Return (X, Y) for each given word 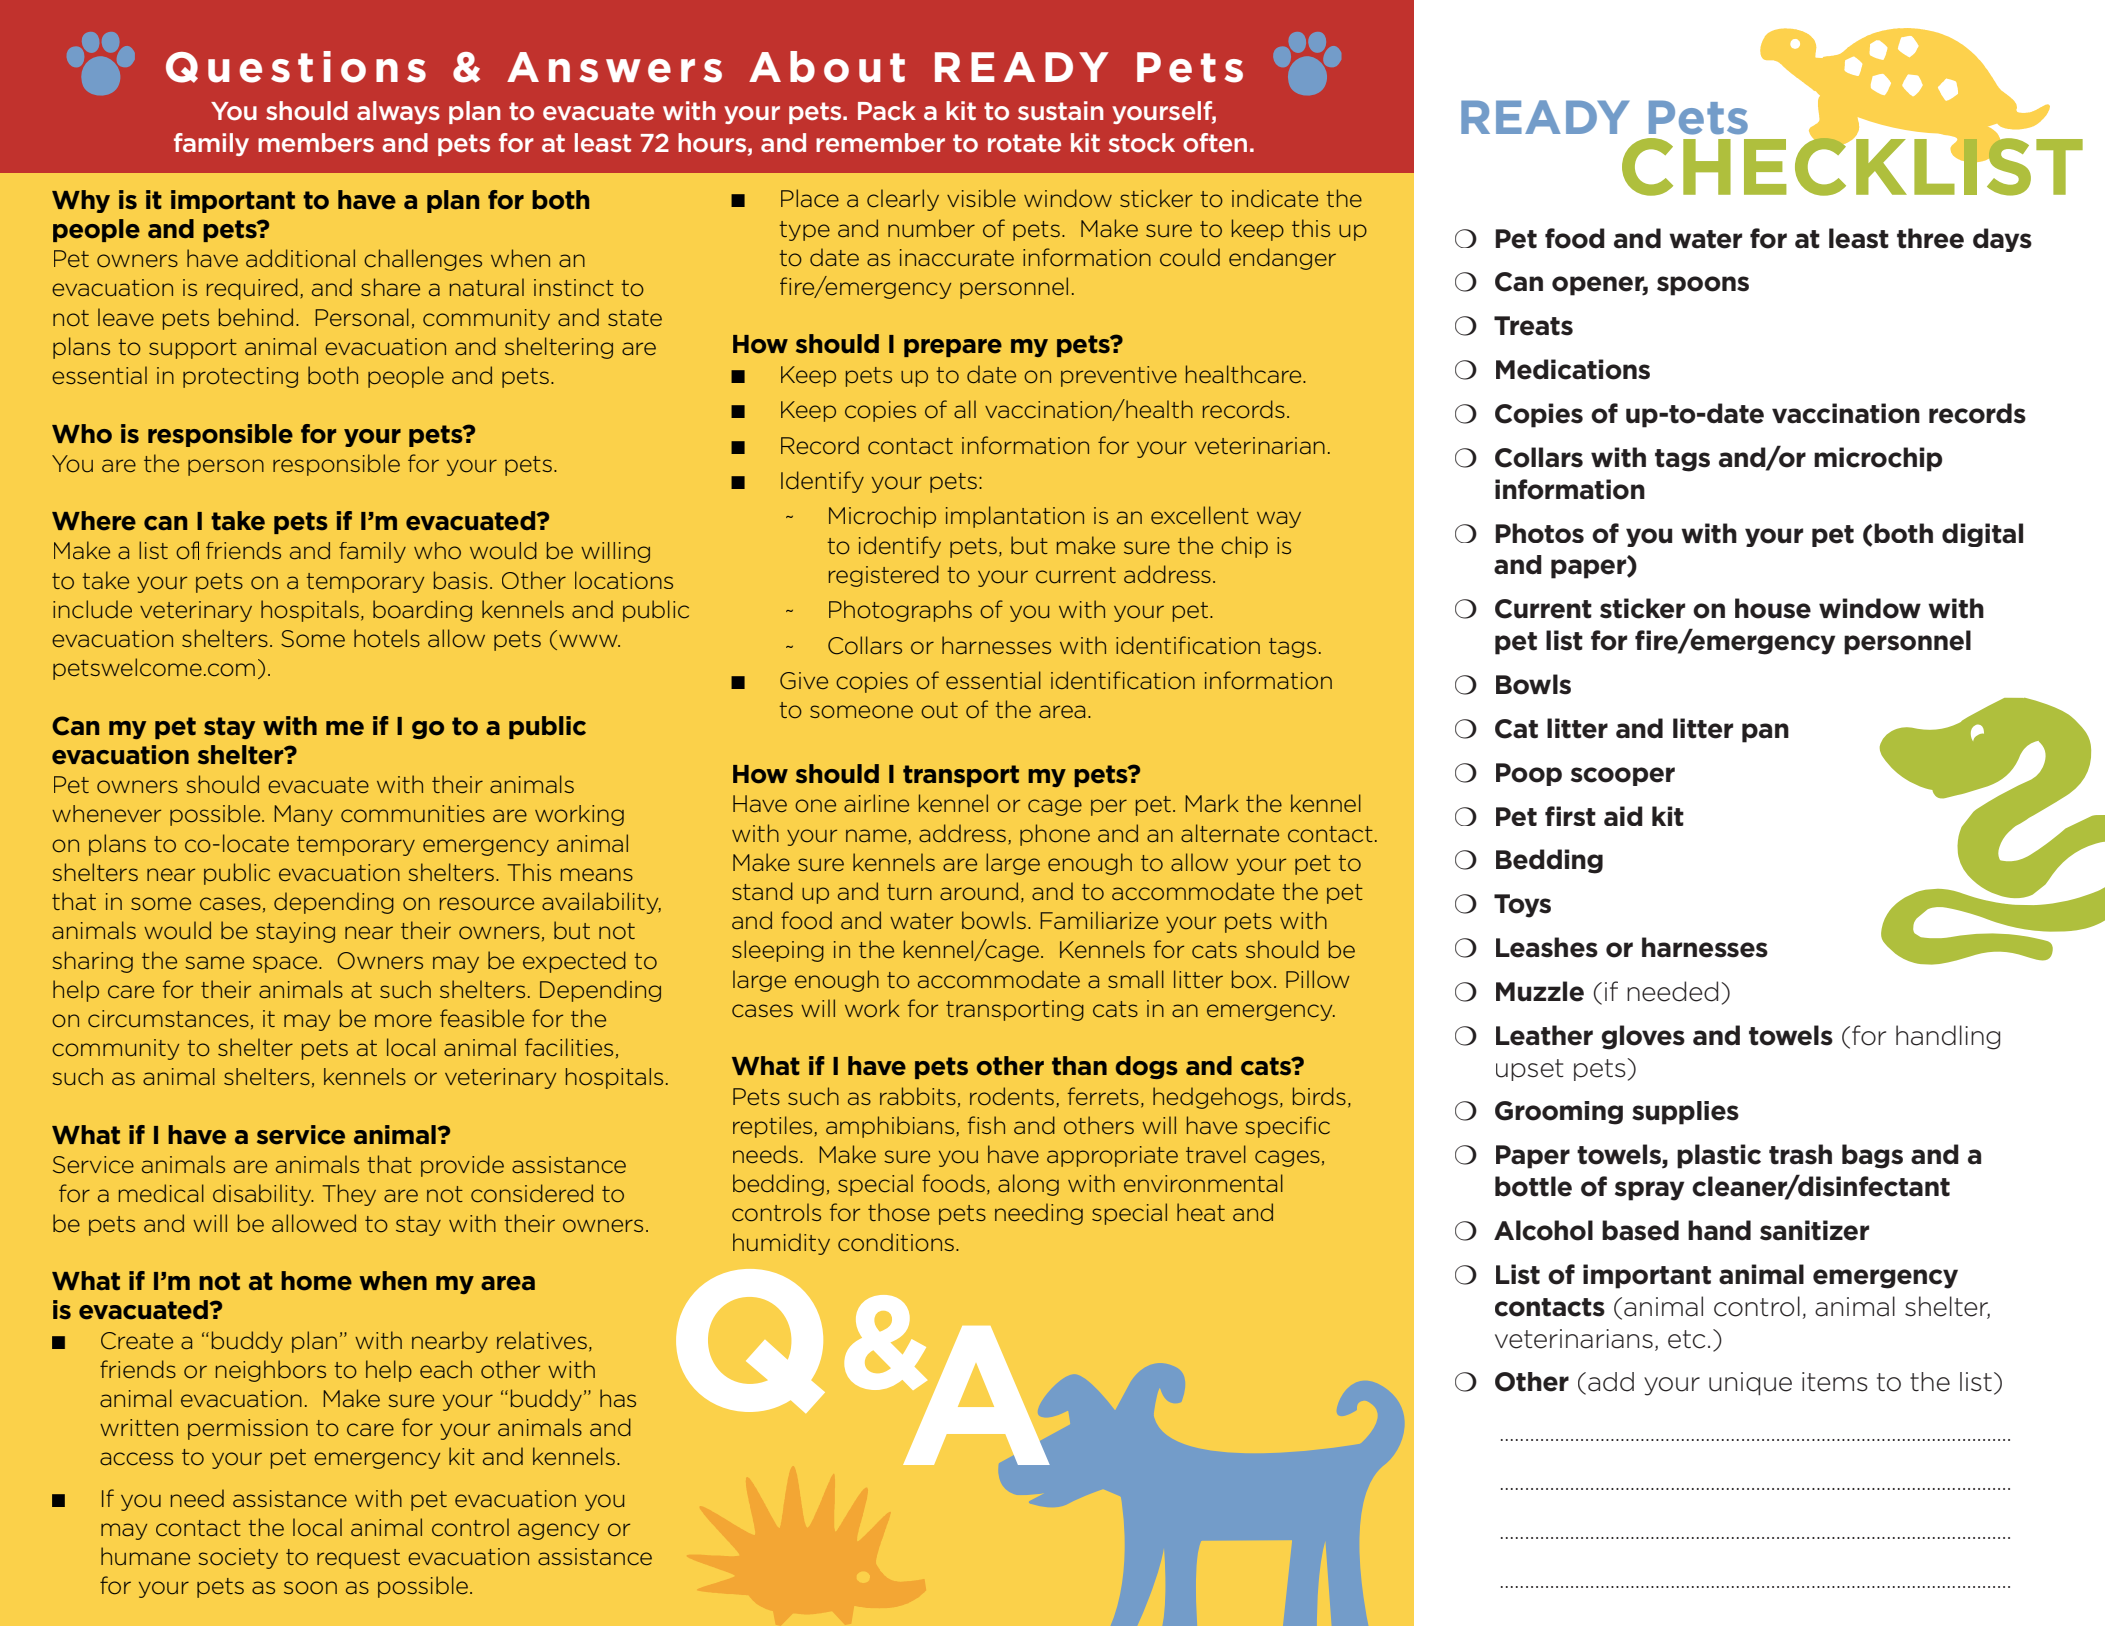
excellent (1200, 515)
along (1028, 1185)
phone (1055, 835)
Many (303, 815)
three (1930, 238)
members (316, 142)
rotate (1024, 143)
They (349, 1195)
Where (94, 521)
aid (1623, 816)
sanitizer (1814, 1230)
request (358, 1559)
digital (1982, 535)
